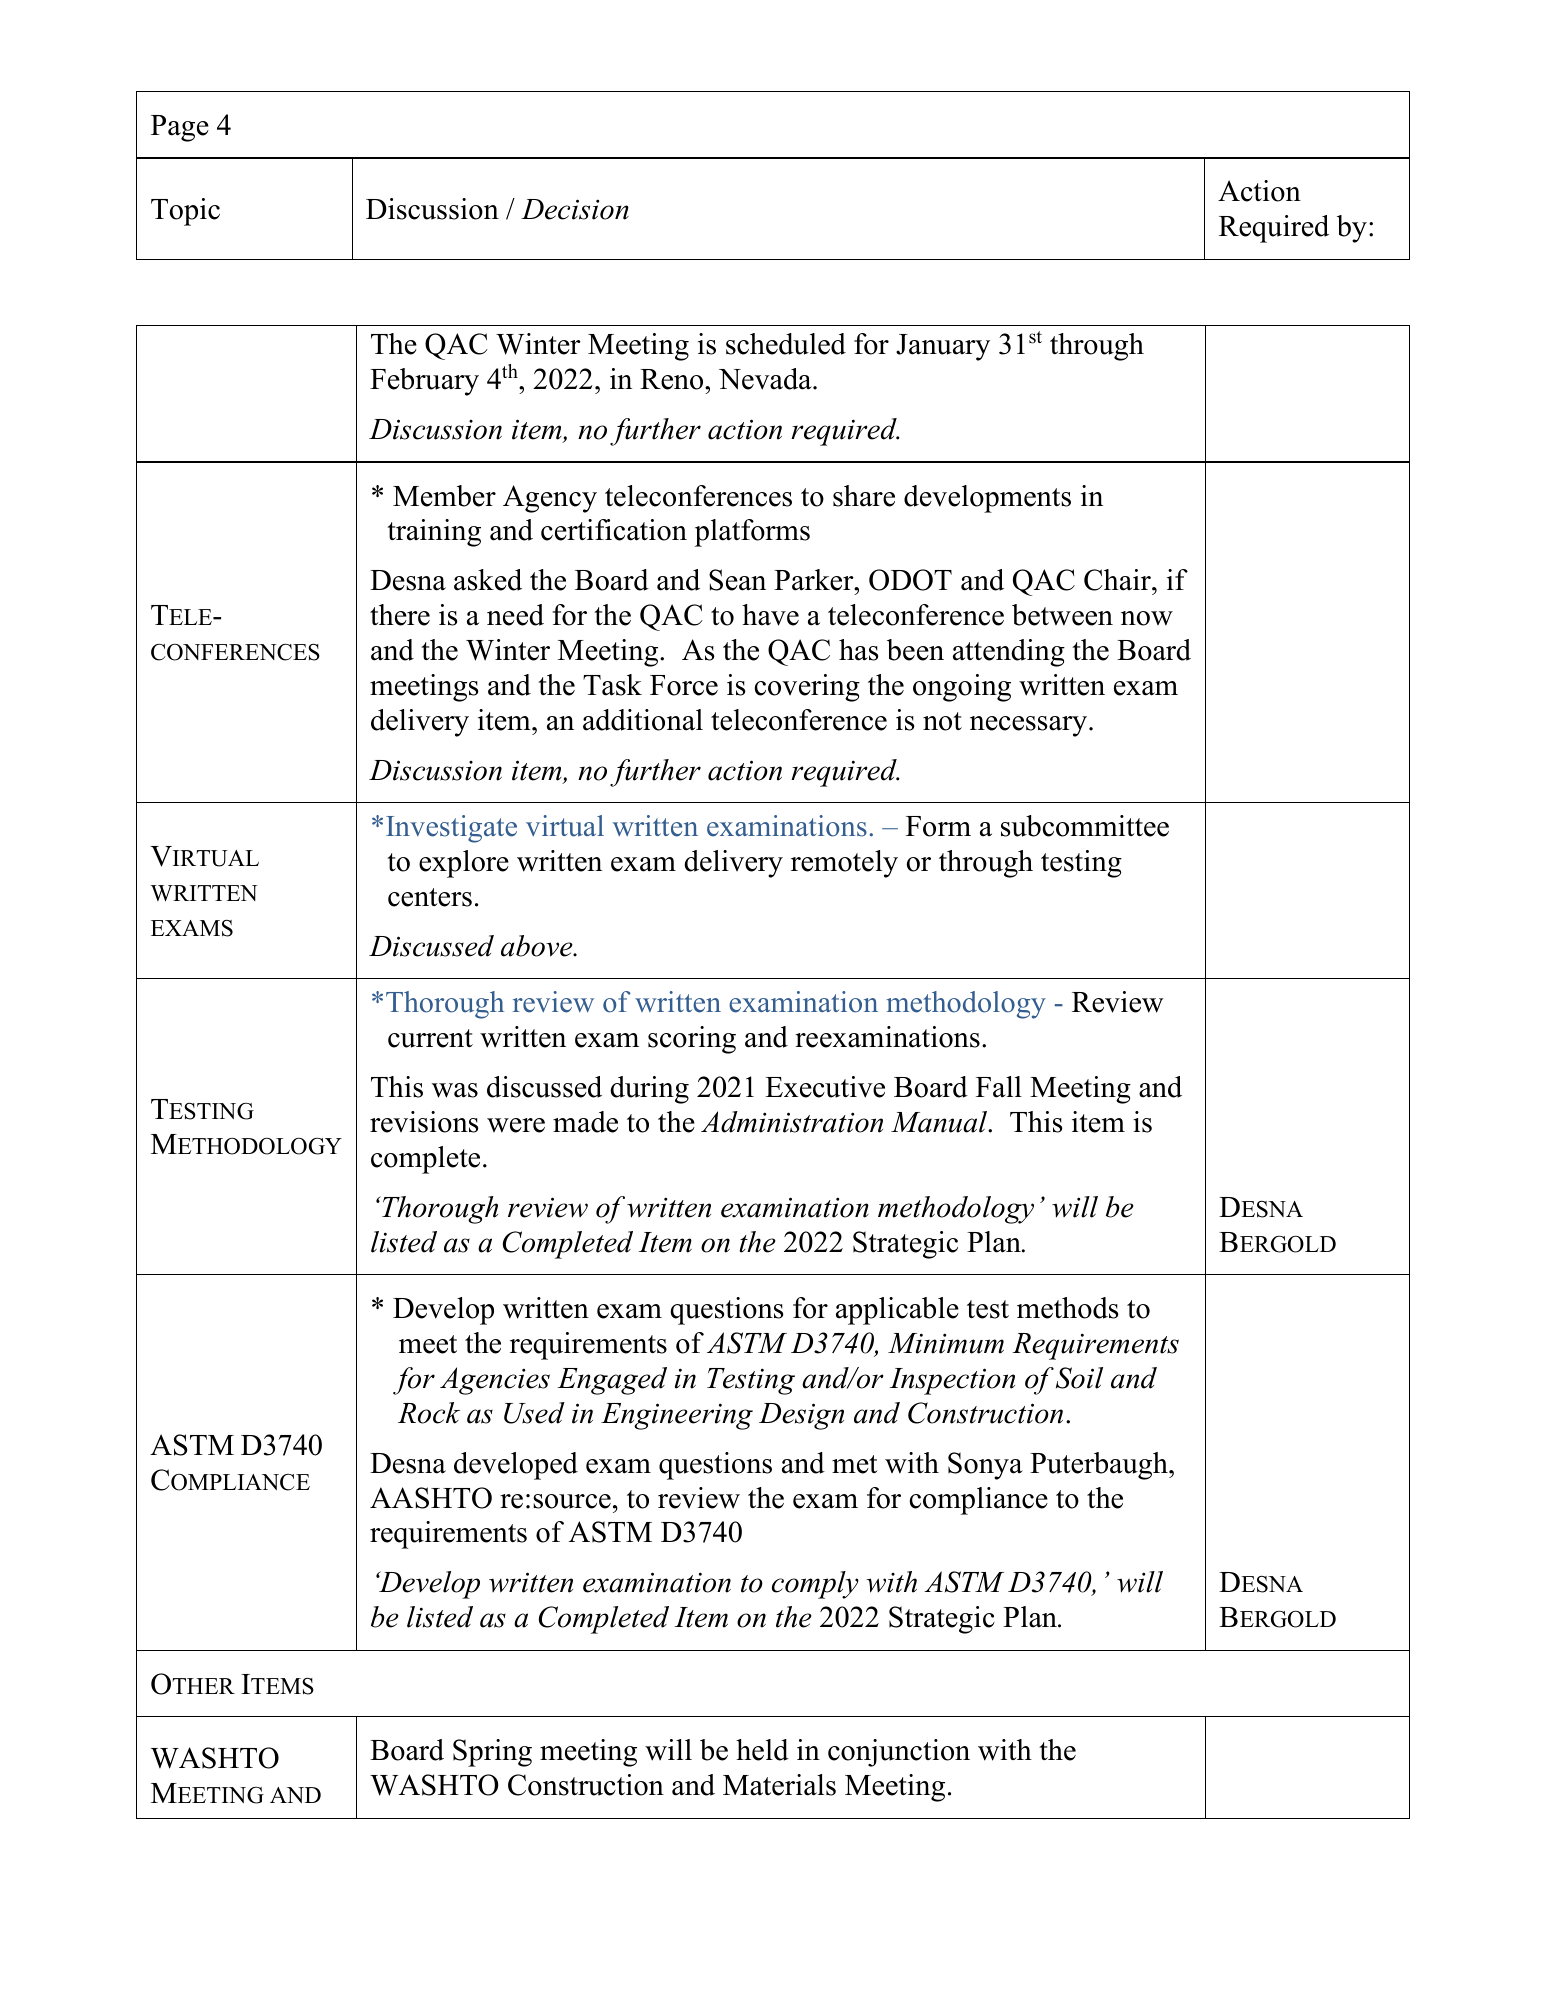 The height and width of the screenshot is (2001, 1546). What do you see at coordinates (1068, 1308) in the screenshot?
I see `methods` at bounding box center [1068, 1308].
